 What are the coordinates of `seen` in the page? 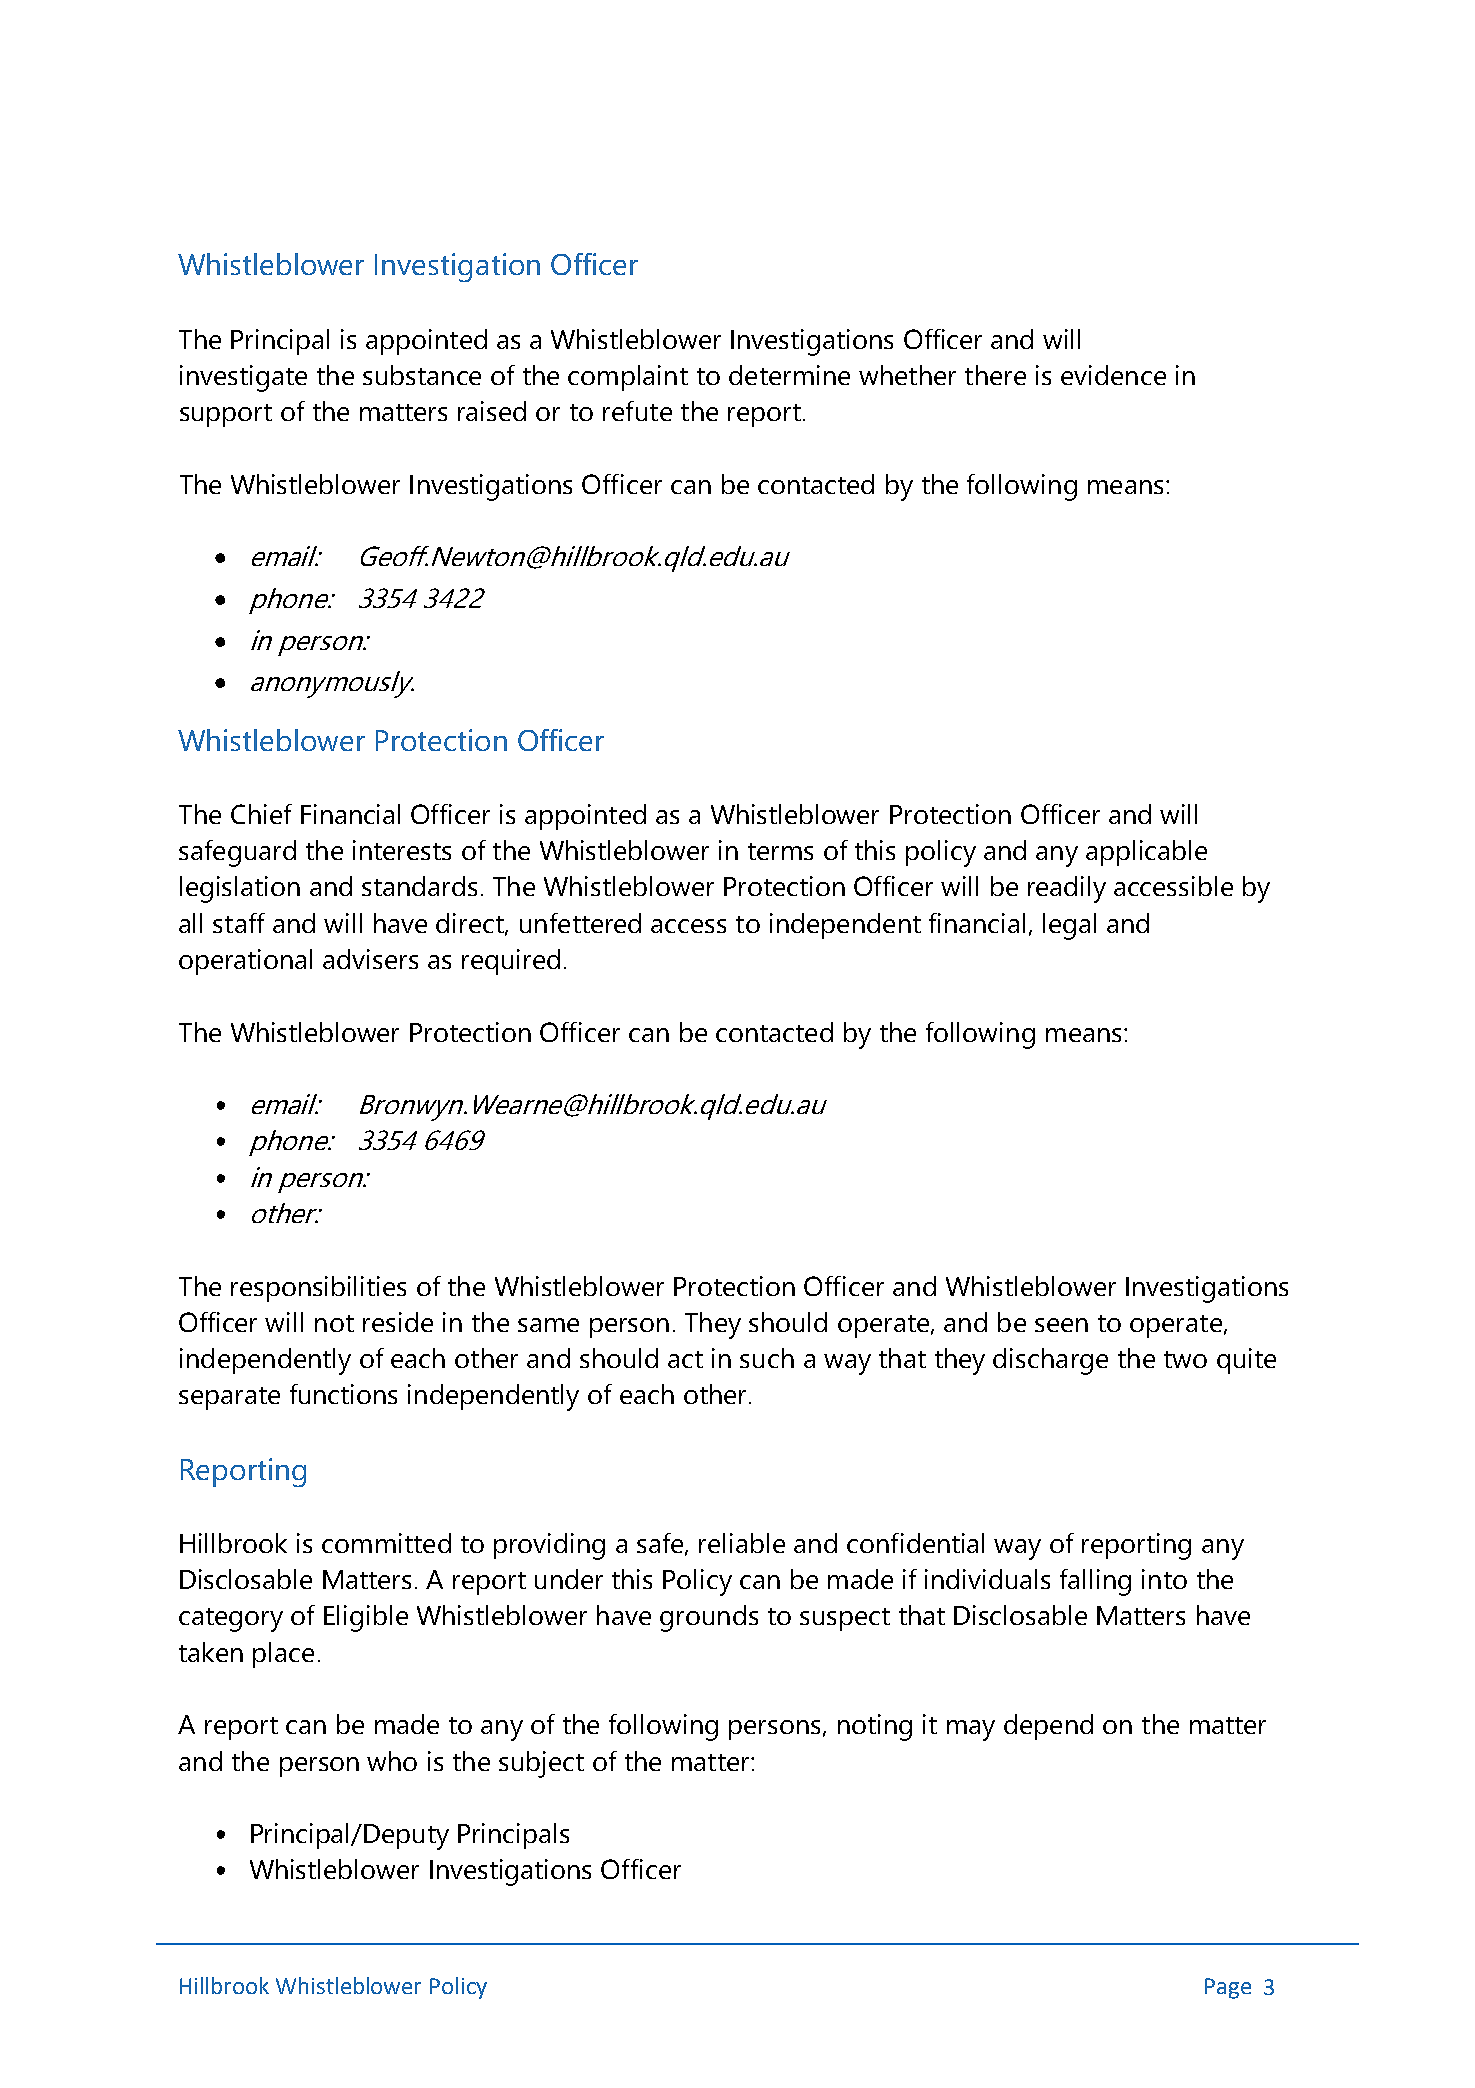 It's located at (1061, 1325).
